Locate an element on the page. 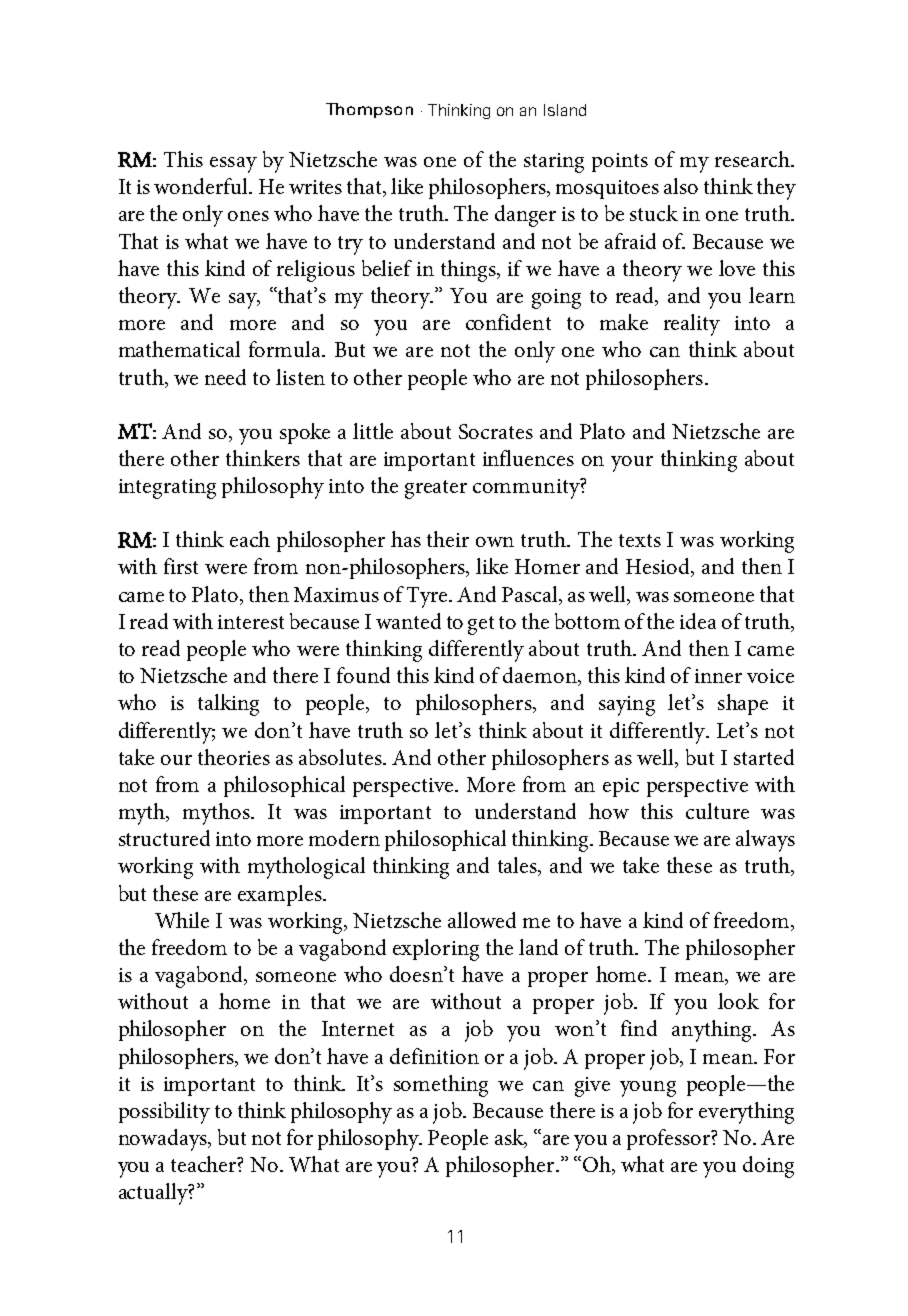 The width and height of the document is (908, 1316). ask is located at coordinates (510, 1138).
